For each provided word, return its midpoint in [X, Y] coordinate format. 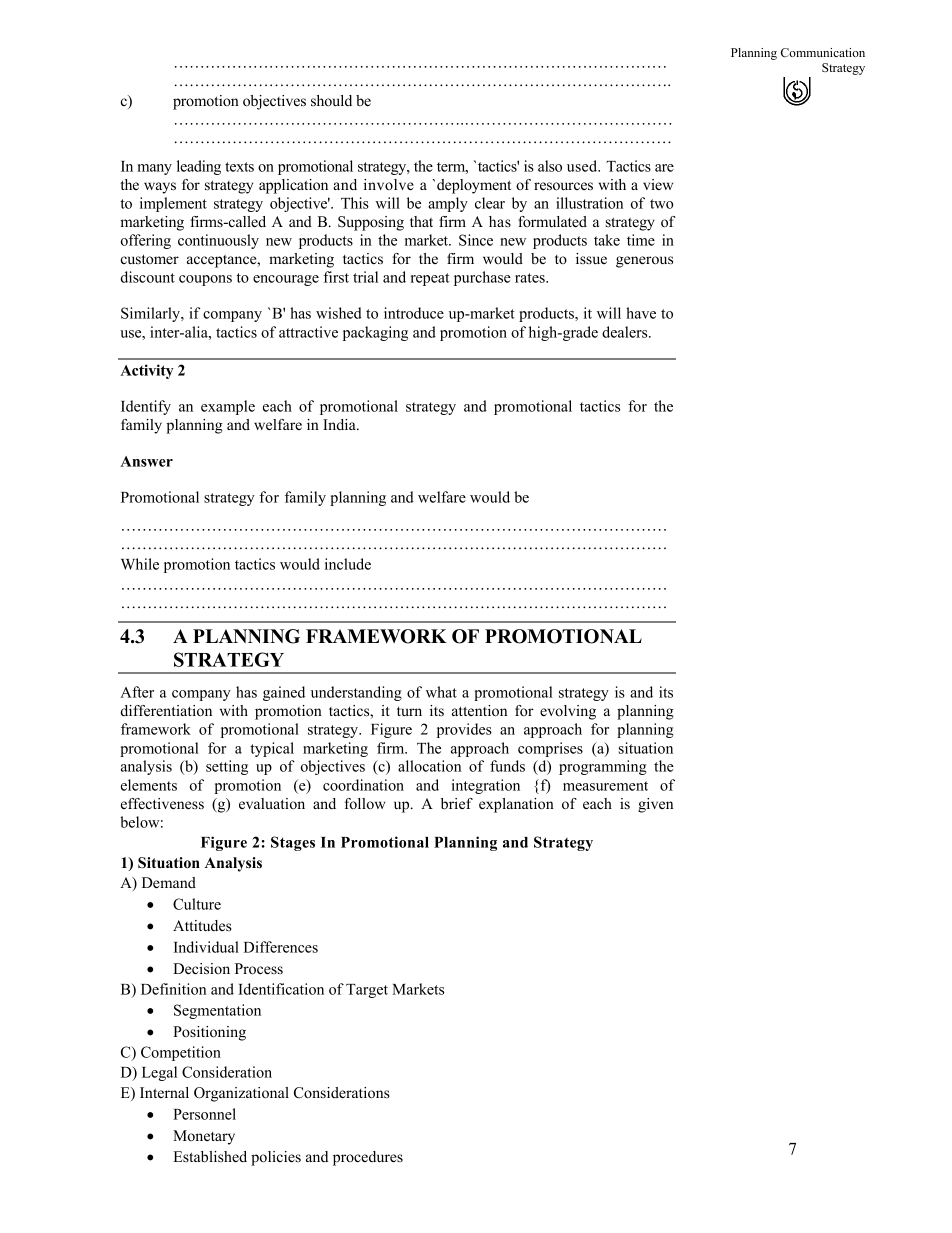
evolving [568, 712]
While [140, 564]
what [441, 692]
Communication [823, 52]
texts [239, 167]
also [550, 166]
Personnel [204, 1114]
